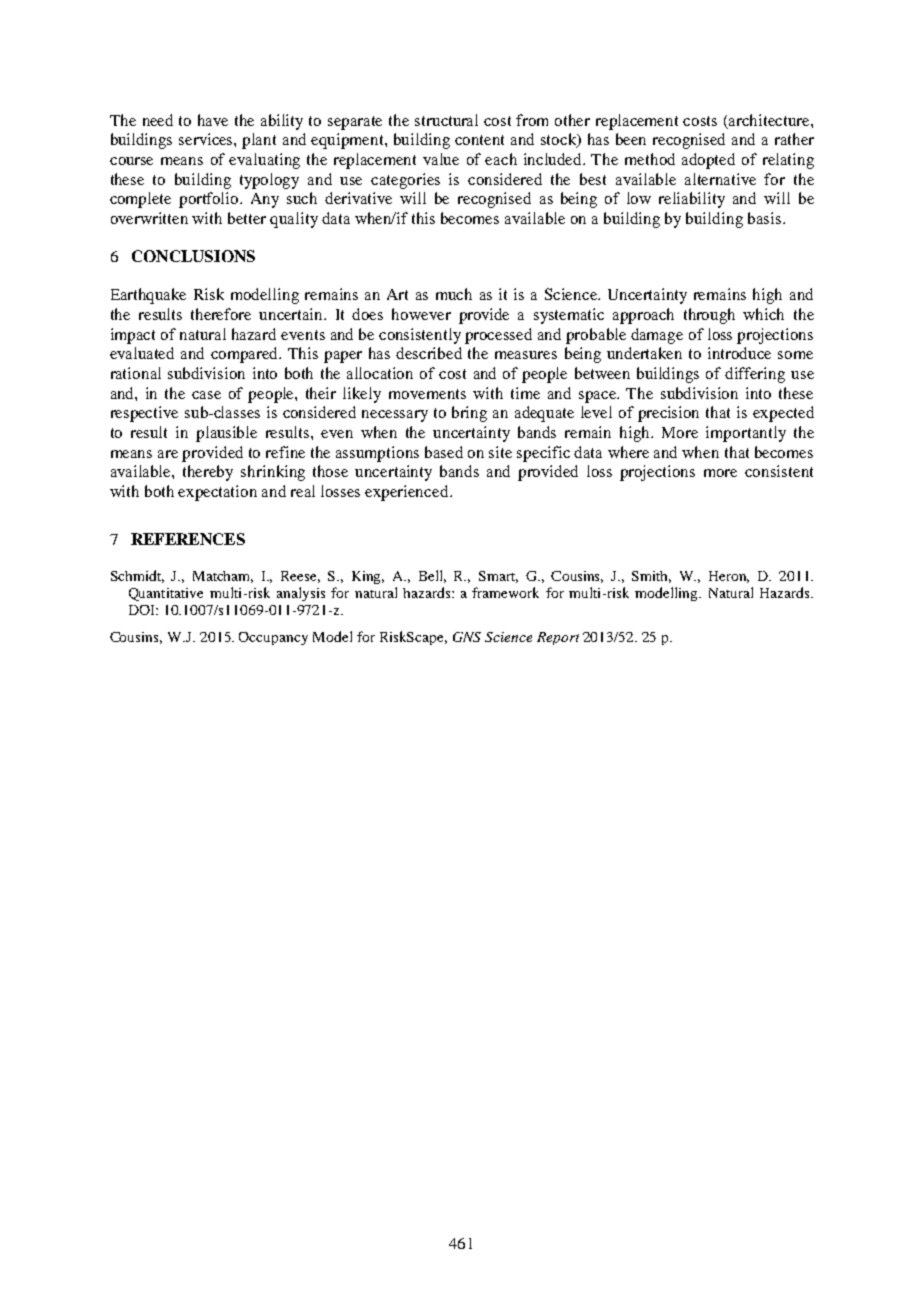 Image resolution: width=924 pixels, height=1308 pixels. Describe the element at coordinates (213, 120) in the screenshot. I see `have` at that location.
